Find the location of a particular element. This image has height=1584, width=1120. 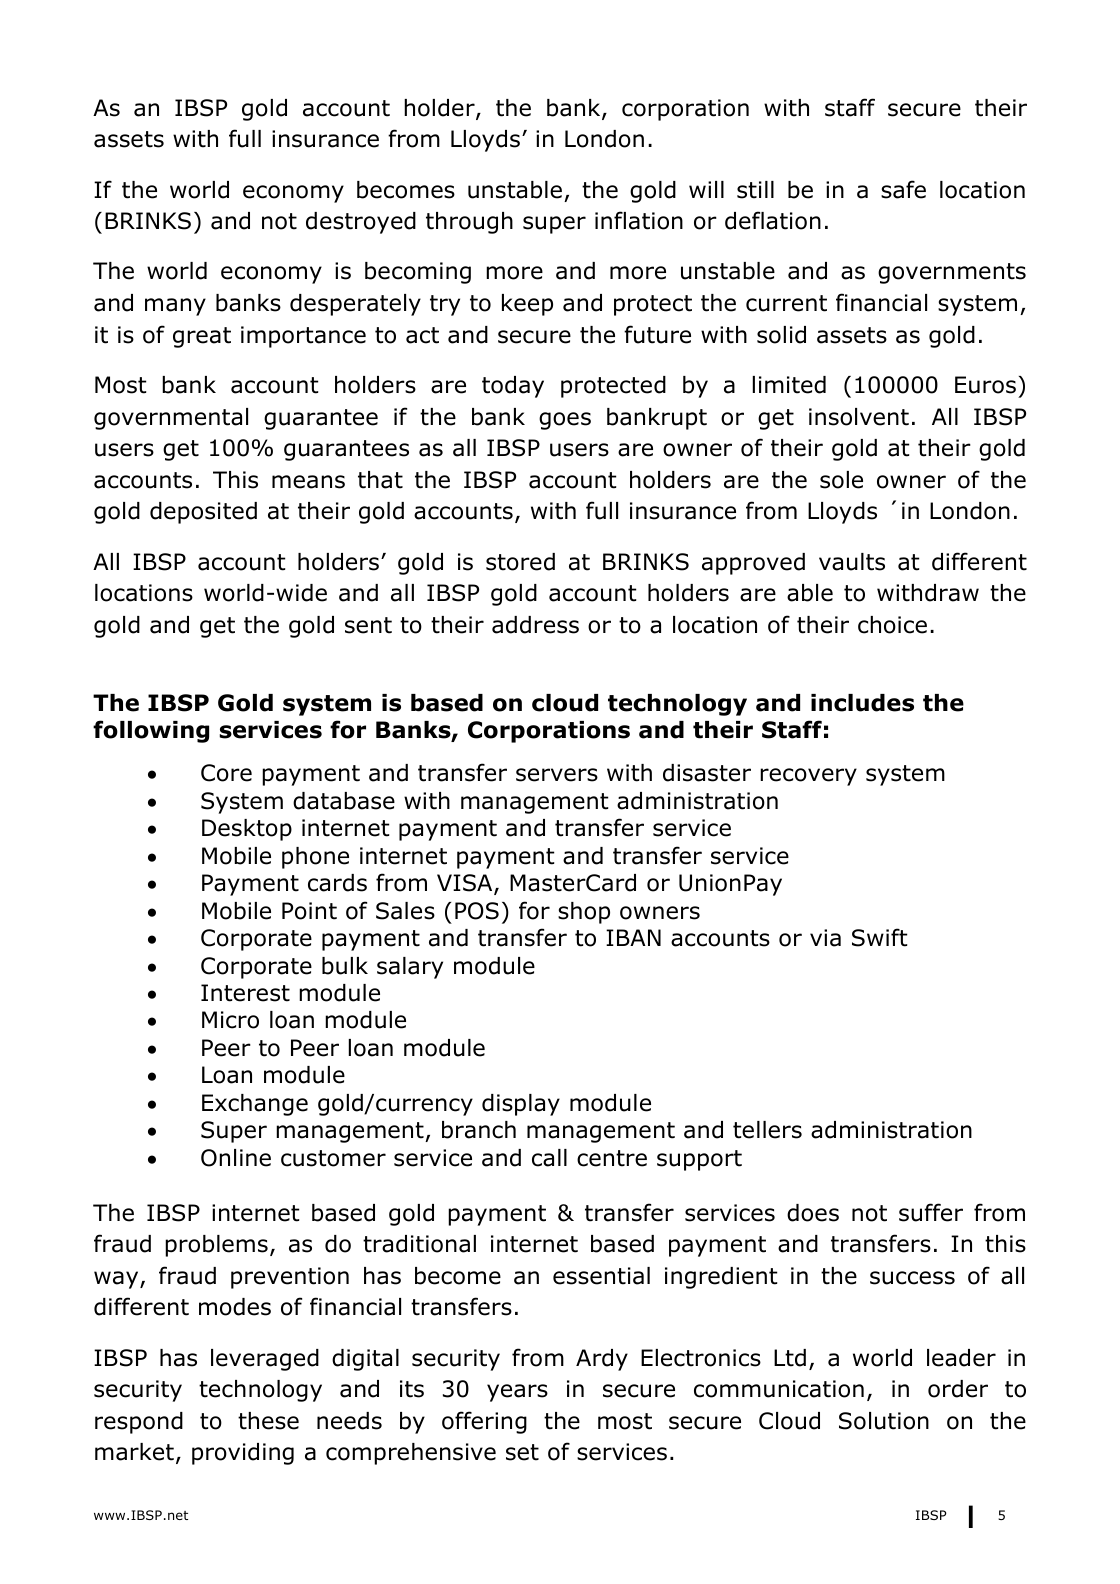

many is located at coordinates (175, 307).
